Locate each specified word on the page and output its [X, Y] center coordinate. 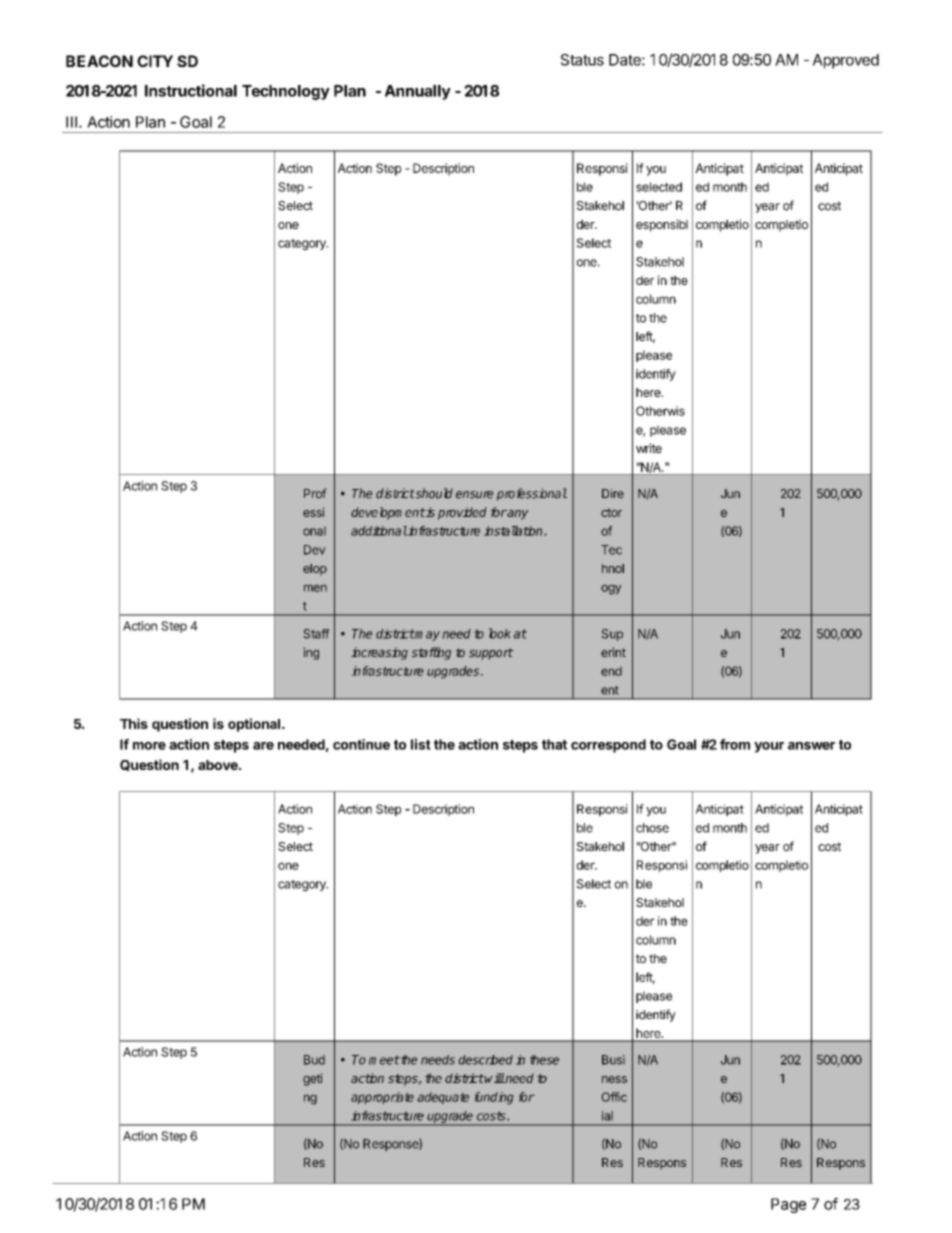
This [134, 723]
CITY [155, 61]
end [611, 671]
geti [312, 1079]
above [219, 765]
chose [652, 828]
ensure [474, 495]
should [433, 493]
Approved [845, 61]
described [486, 1060]
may [427, 636]
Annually [418, 92]
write [649, 448]
